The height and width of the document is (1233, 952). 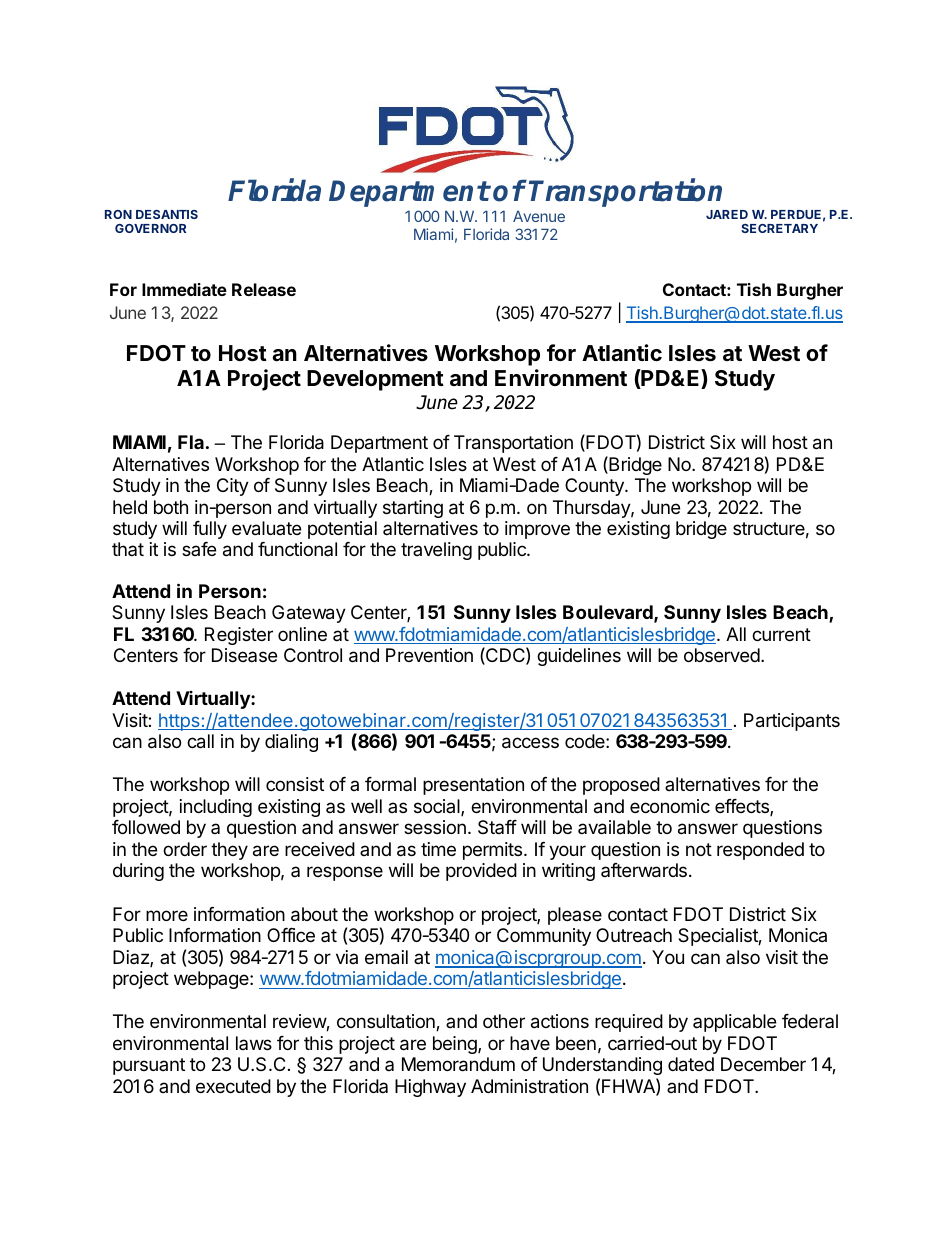 What do you see at coordinates (699, 849) in the document?
I see `not` at bounding box center [699, 849].
